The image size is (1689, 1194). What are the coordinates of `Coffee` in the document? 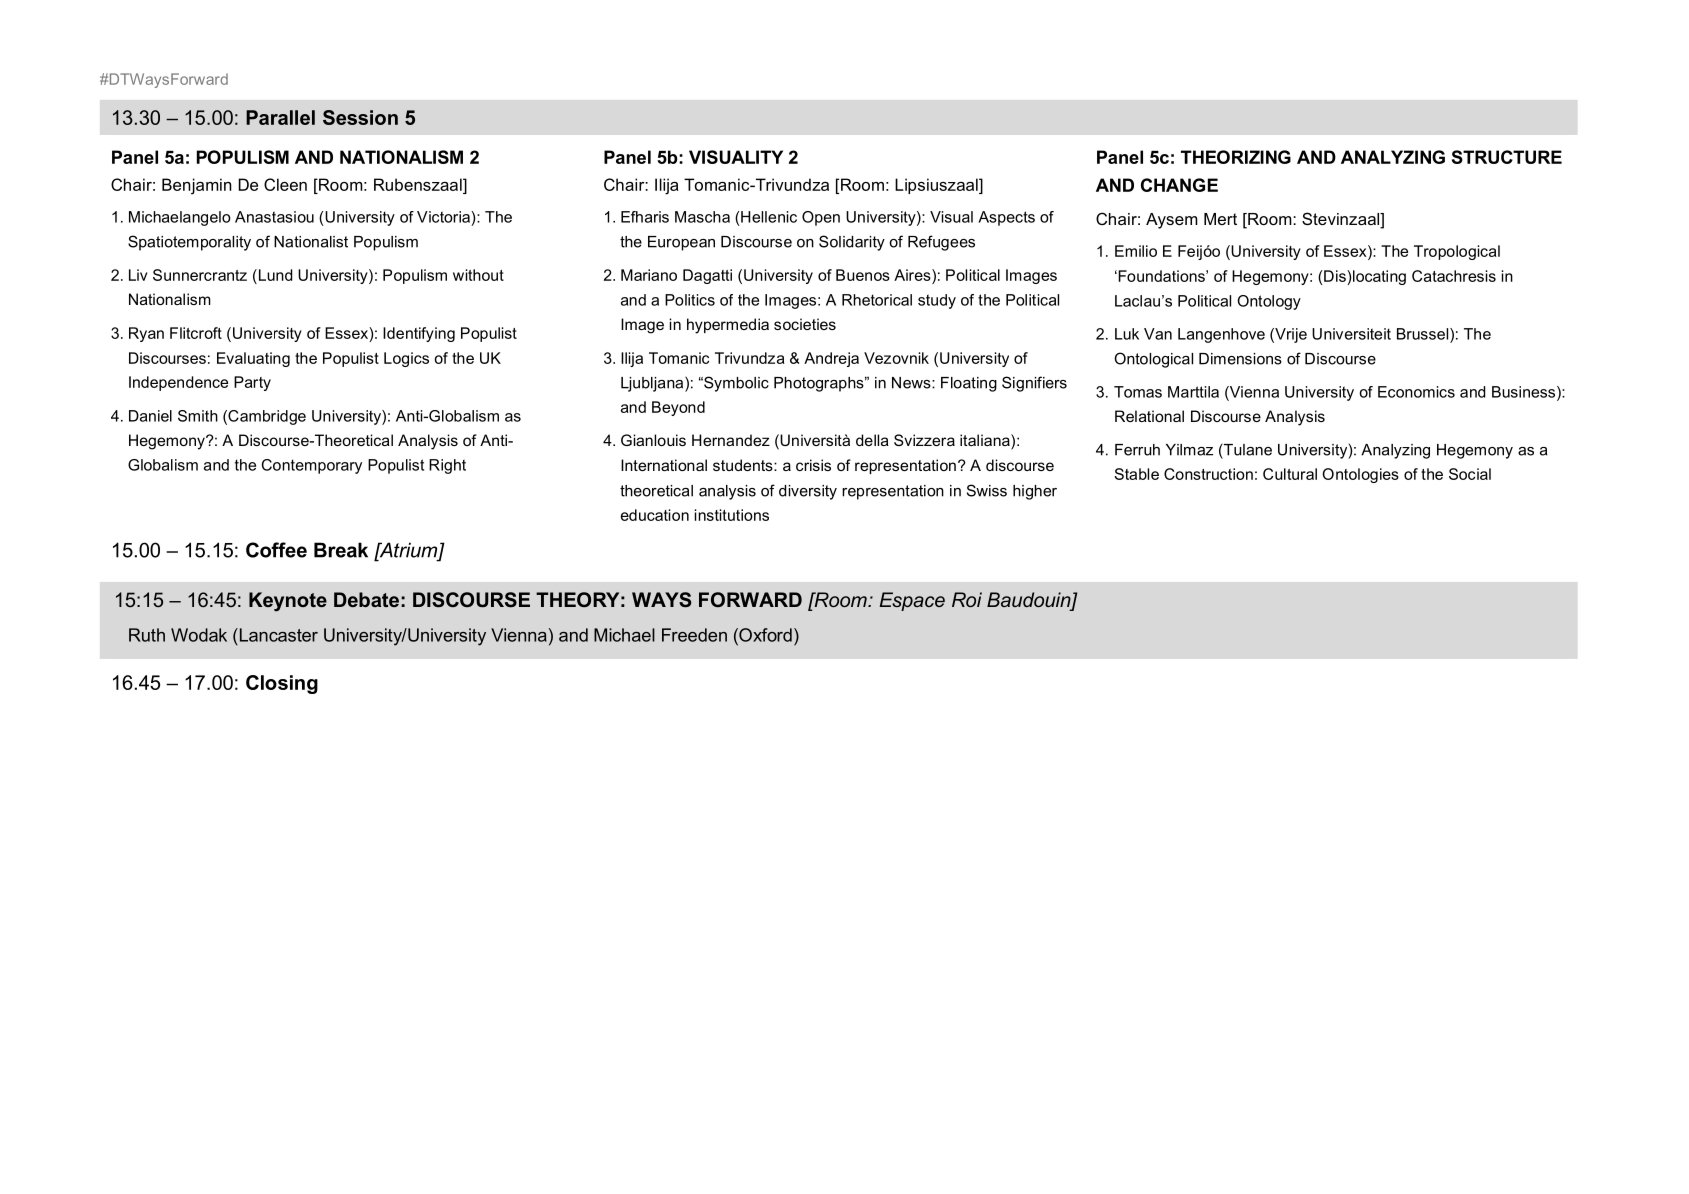 It's located at (276, 550).
